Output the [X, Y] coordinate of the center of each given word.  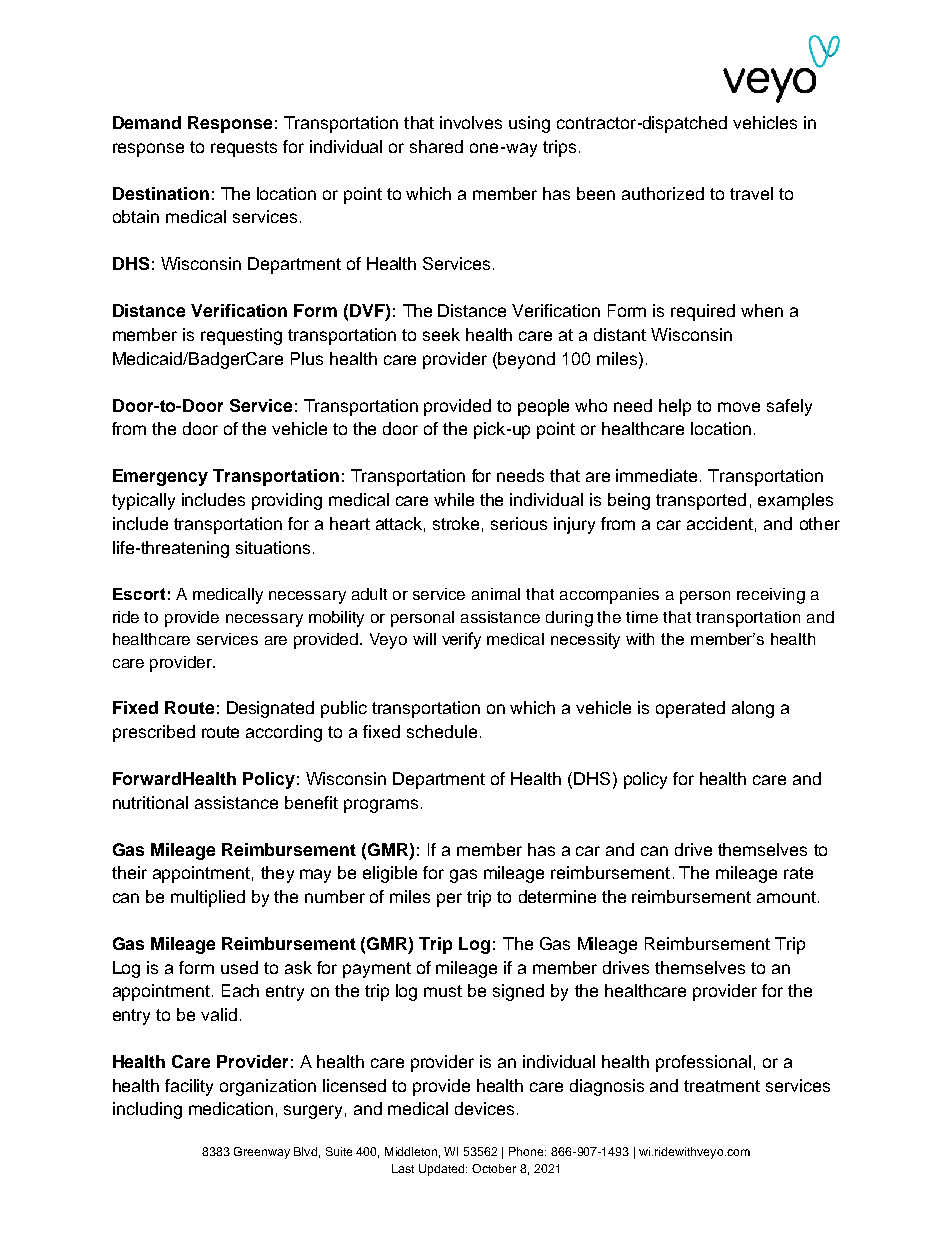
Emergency [160, 477]
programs [381, 806]
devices [484, 1108]
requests [244, 149]
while [454, 499]
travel [751, 193]
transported [701, 501]
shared [436, 146]
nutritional [150, 802]
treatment [722, 1086]
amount [786, 897]
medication [231, 1108]
